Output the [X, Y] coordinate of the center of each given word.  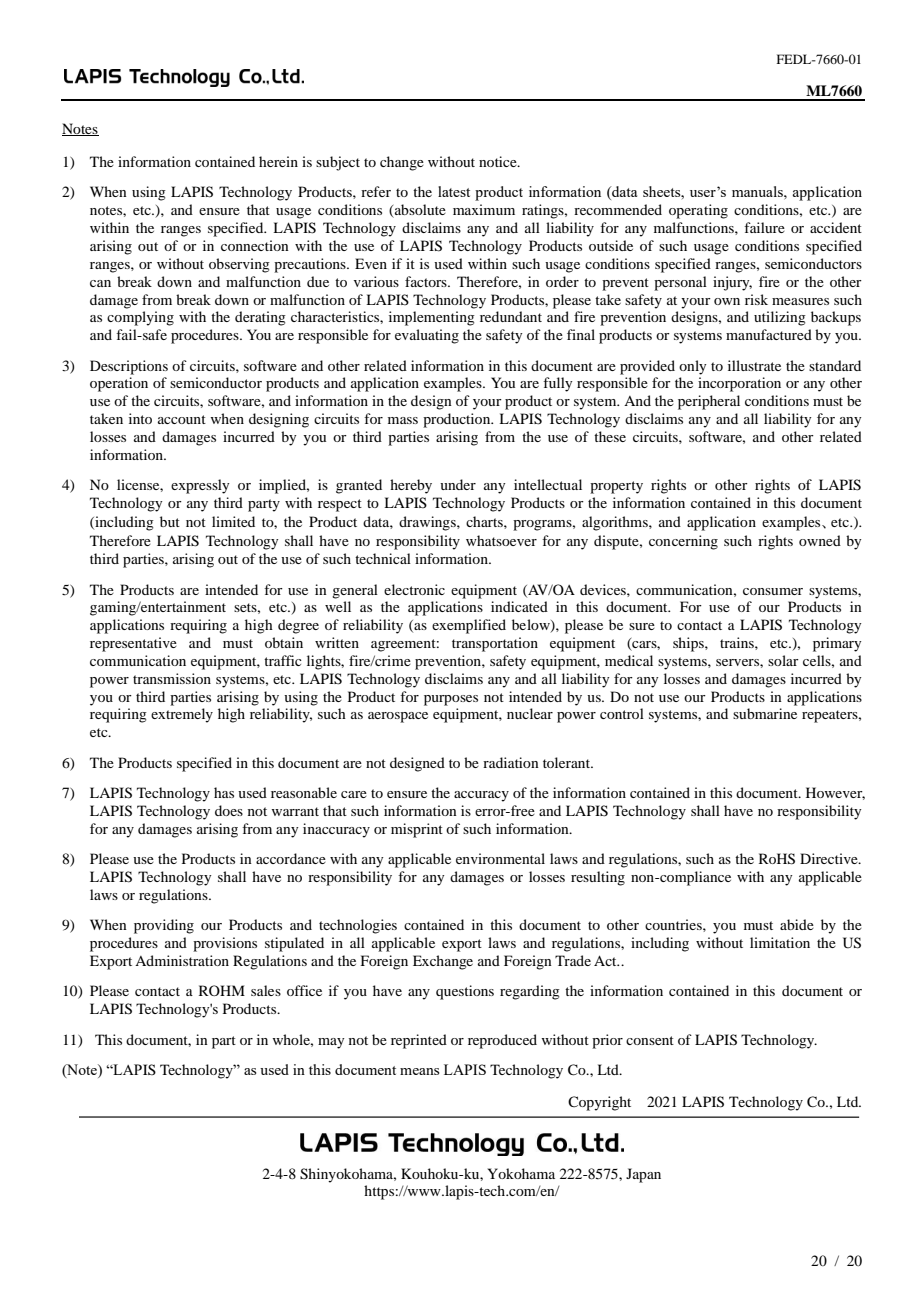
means [419, 1071]
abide [797, 924]
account [182, 419]
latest [454, 191]
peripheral [709, 402]
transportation [495, 644]
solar [783, 660]
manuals [758, 191]
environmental [500, 858]
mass [403, 420]
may [331, 1043]
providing [164, 926]
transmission [172, 678]
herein [278, 161]
